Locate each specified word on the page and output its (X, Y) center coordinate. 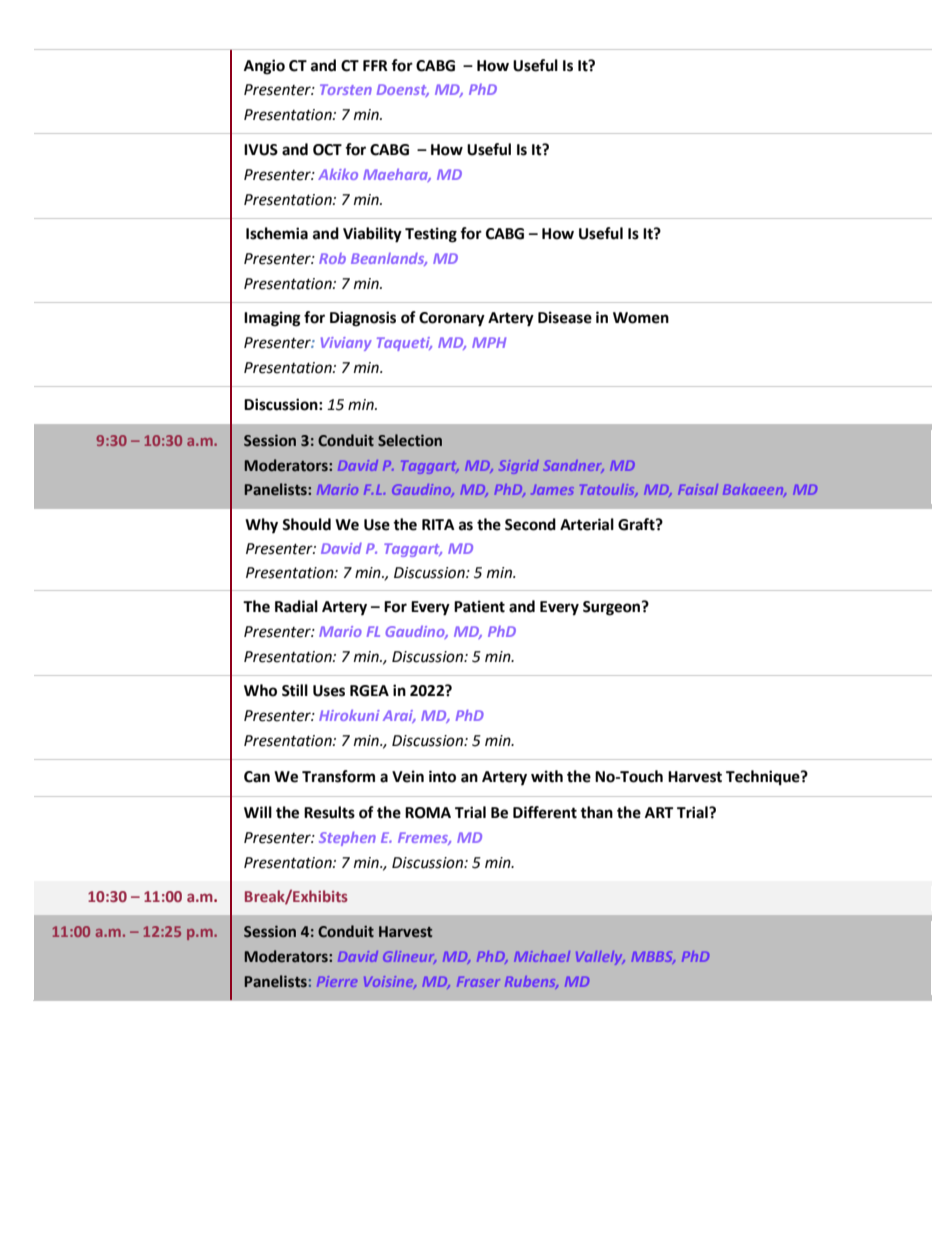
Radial (296, 606)
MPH (489, 342)
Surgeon (613, 608)
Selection (410, 440)
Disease (565, 317)
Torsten (346, 89)
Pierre (337, 981)
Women (641, 318)
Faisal (698, 489)
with (547, 776)
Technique (764, 778)
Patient (479, 606)
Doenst (403, 90)
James (552, 490)
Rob (332, 258)
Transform (338, 776)
